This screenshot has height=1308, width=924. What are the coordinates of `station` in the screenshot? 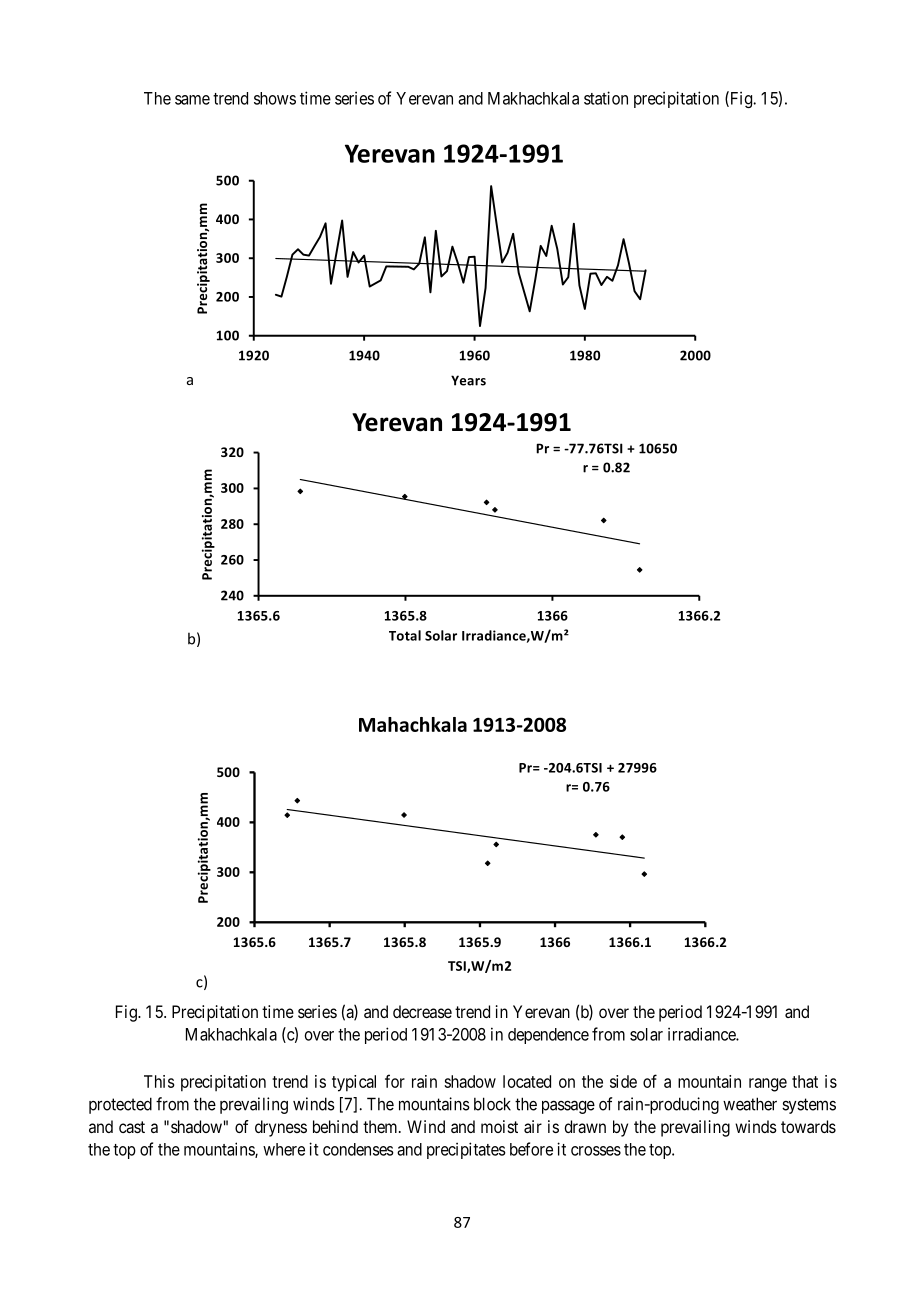 It's located at (606, 98).
